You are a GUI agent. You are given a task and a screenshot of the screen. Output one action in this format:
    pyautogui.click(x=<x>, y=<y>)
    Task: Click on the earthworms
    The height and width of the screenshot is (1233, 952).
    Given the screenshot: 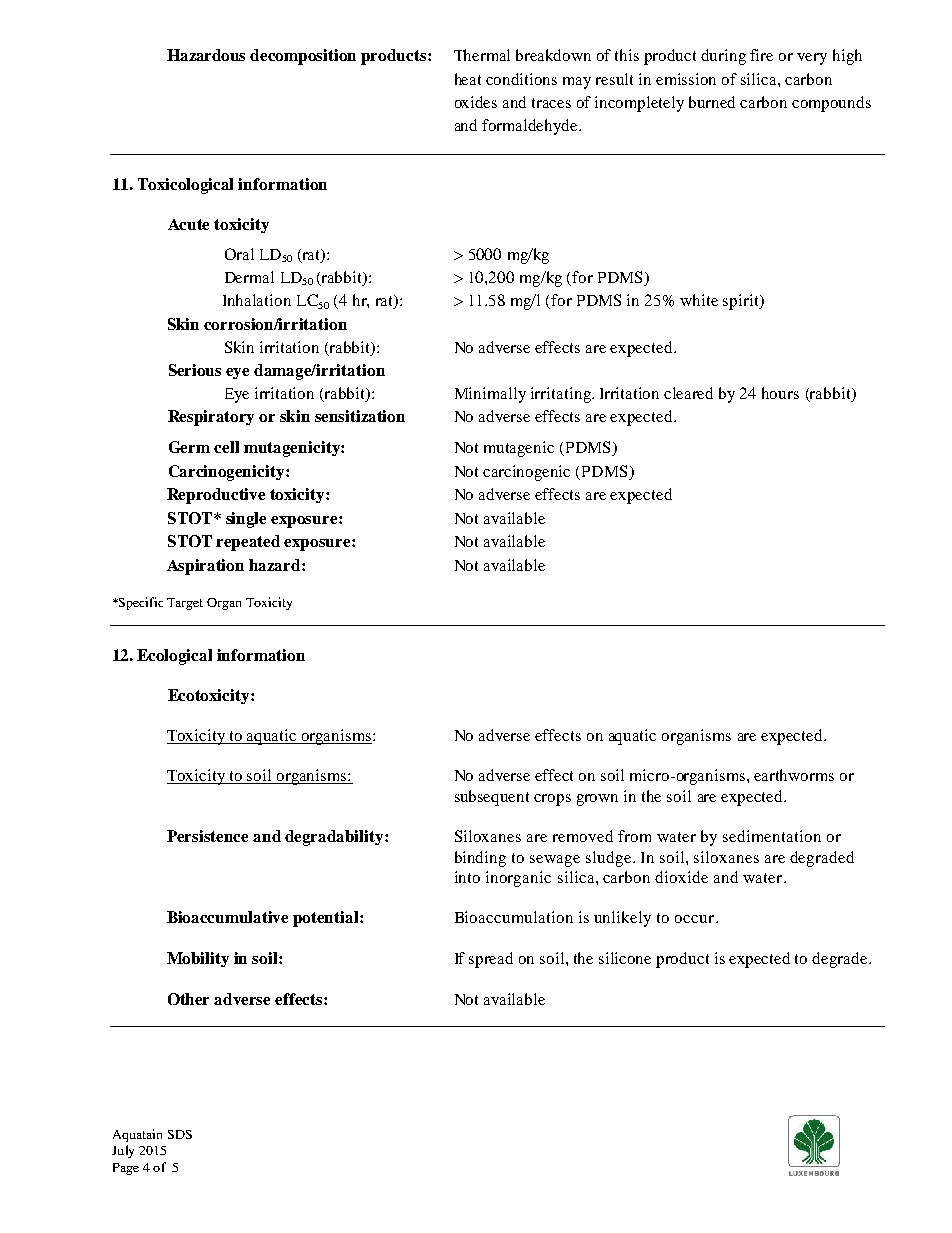 What is the action you would take?
    pyautogui.click(x=794, y=775)
